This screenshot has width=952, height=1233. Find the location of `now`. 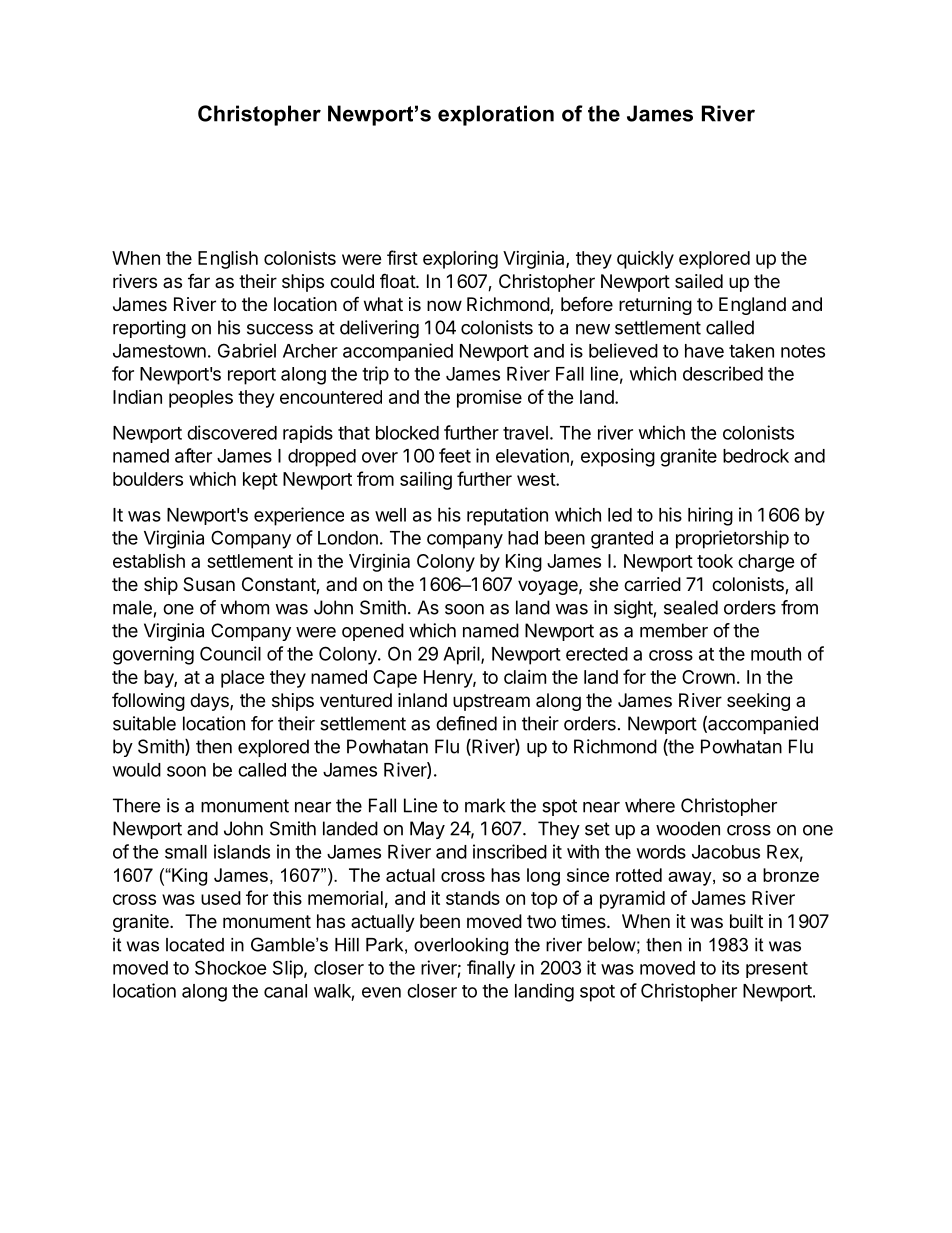

now is located at coordinates (444, 305).
